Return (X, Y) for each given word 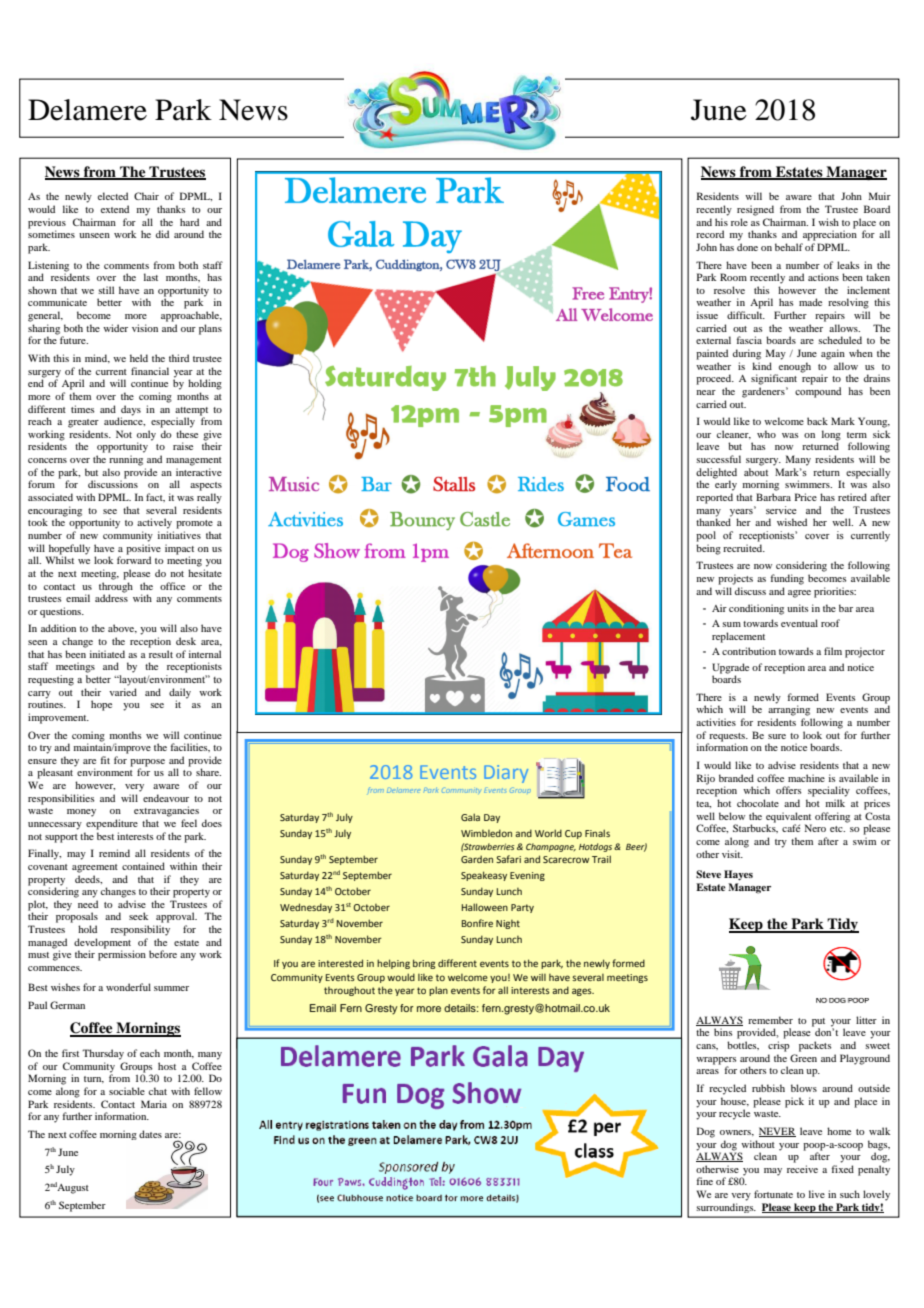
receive (802, 1169)
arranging (789, 710)
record (710, 234)
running (126, 460)
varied (123, 692)
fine (705, 1181)
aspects (206, 486)
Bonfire (477, 923)
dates (150, 1134)
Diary (506, 774)
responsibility (140, 930)
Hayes (738, 875)
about (756, 472)
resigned (755, 210)
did (162, 234)
